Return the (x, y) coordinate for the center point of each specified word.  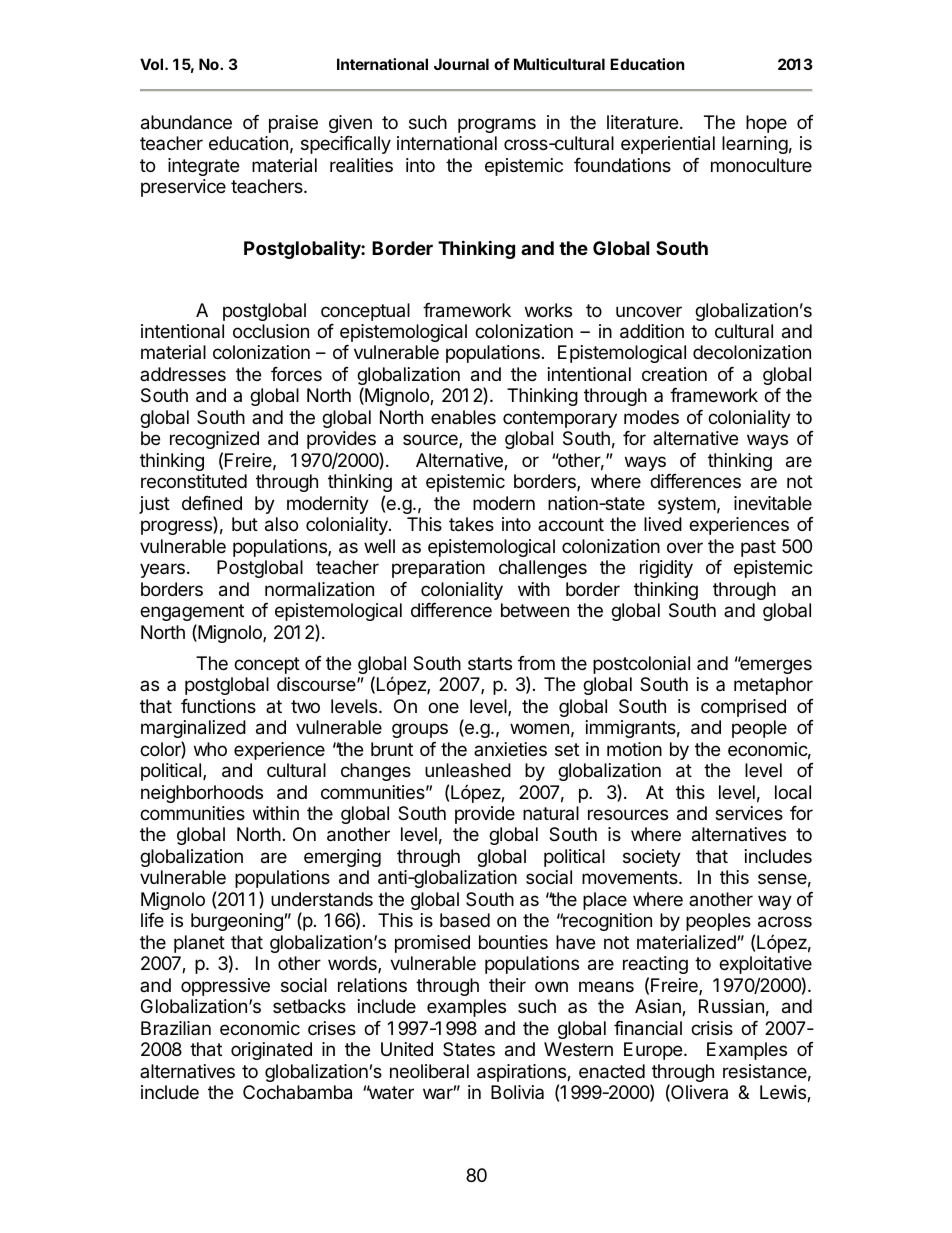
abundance (186, 122)
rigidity (666, 569)
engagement (192, 612)
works (548, 310)
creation (674, 374)
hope (766, 124)
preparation (438, 569)
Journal (461, 64)
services (749, 813)
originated (271, 1051)
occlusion (271, 331)
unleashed (468, 770)
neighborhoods (202, 794)
